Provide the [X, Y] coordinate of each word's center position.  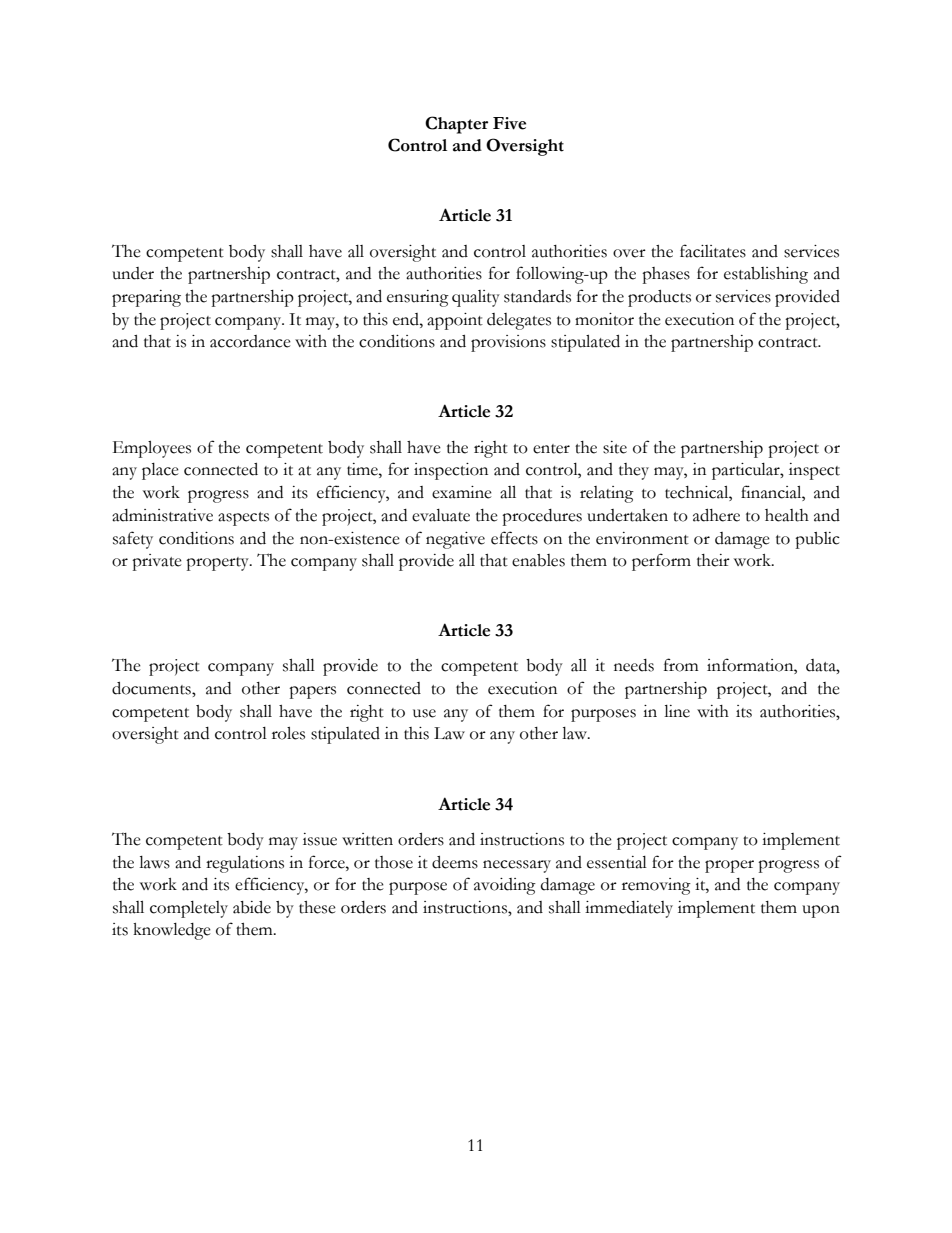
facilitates [713, 251]
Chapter [456, 125]
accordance [250, 341]
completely [189, 909]
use [424, 713]
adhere [716, 515]
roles [288, 733]
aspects [243, 519]
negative [455, 540]
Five [509, 123]
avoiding [505, 886]
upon [821, 911]
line [677, 711]
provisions [508, 343]
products [659, 298]
